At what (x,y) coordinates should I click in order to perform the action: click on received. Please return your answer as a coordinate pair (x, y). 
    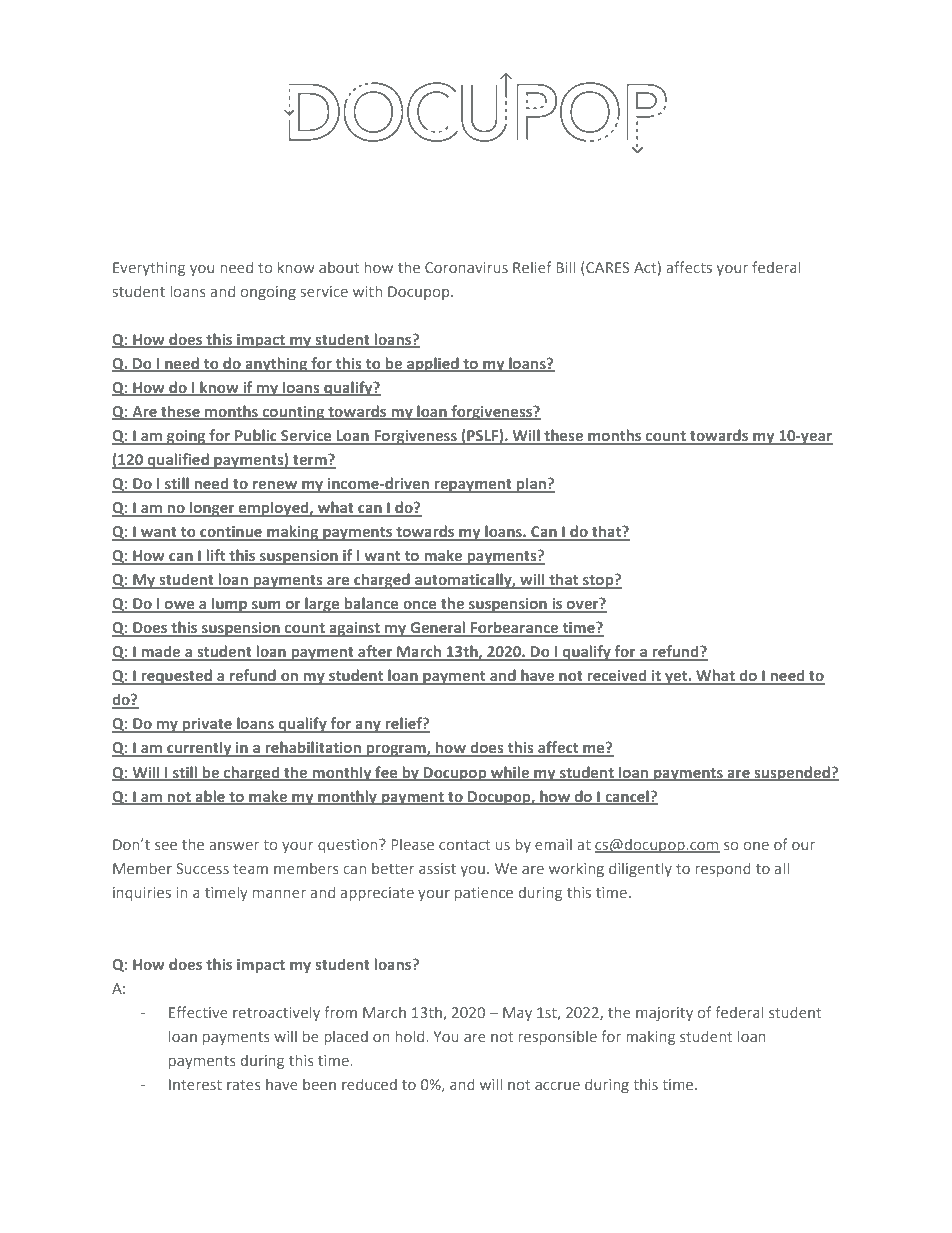
    Looking at the image, I should click on (617, 676).
